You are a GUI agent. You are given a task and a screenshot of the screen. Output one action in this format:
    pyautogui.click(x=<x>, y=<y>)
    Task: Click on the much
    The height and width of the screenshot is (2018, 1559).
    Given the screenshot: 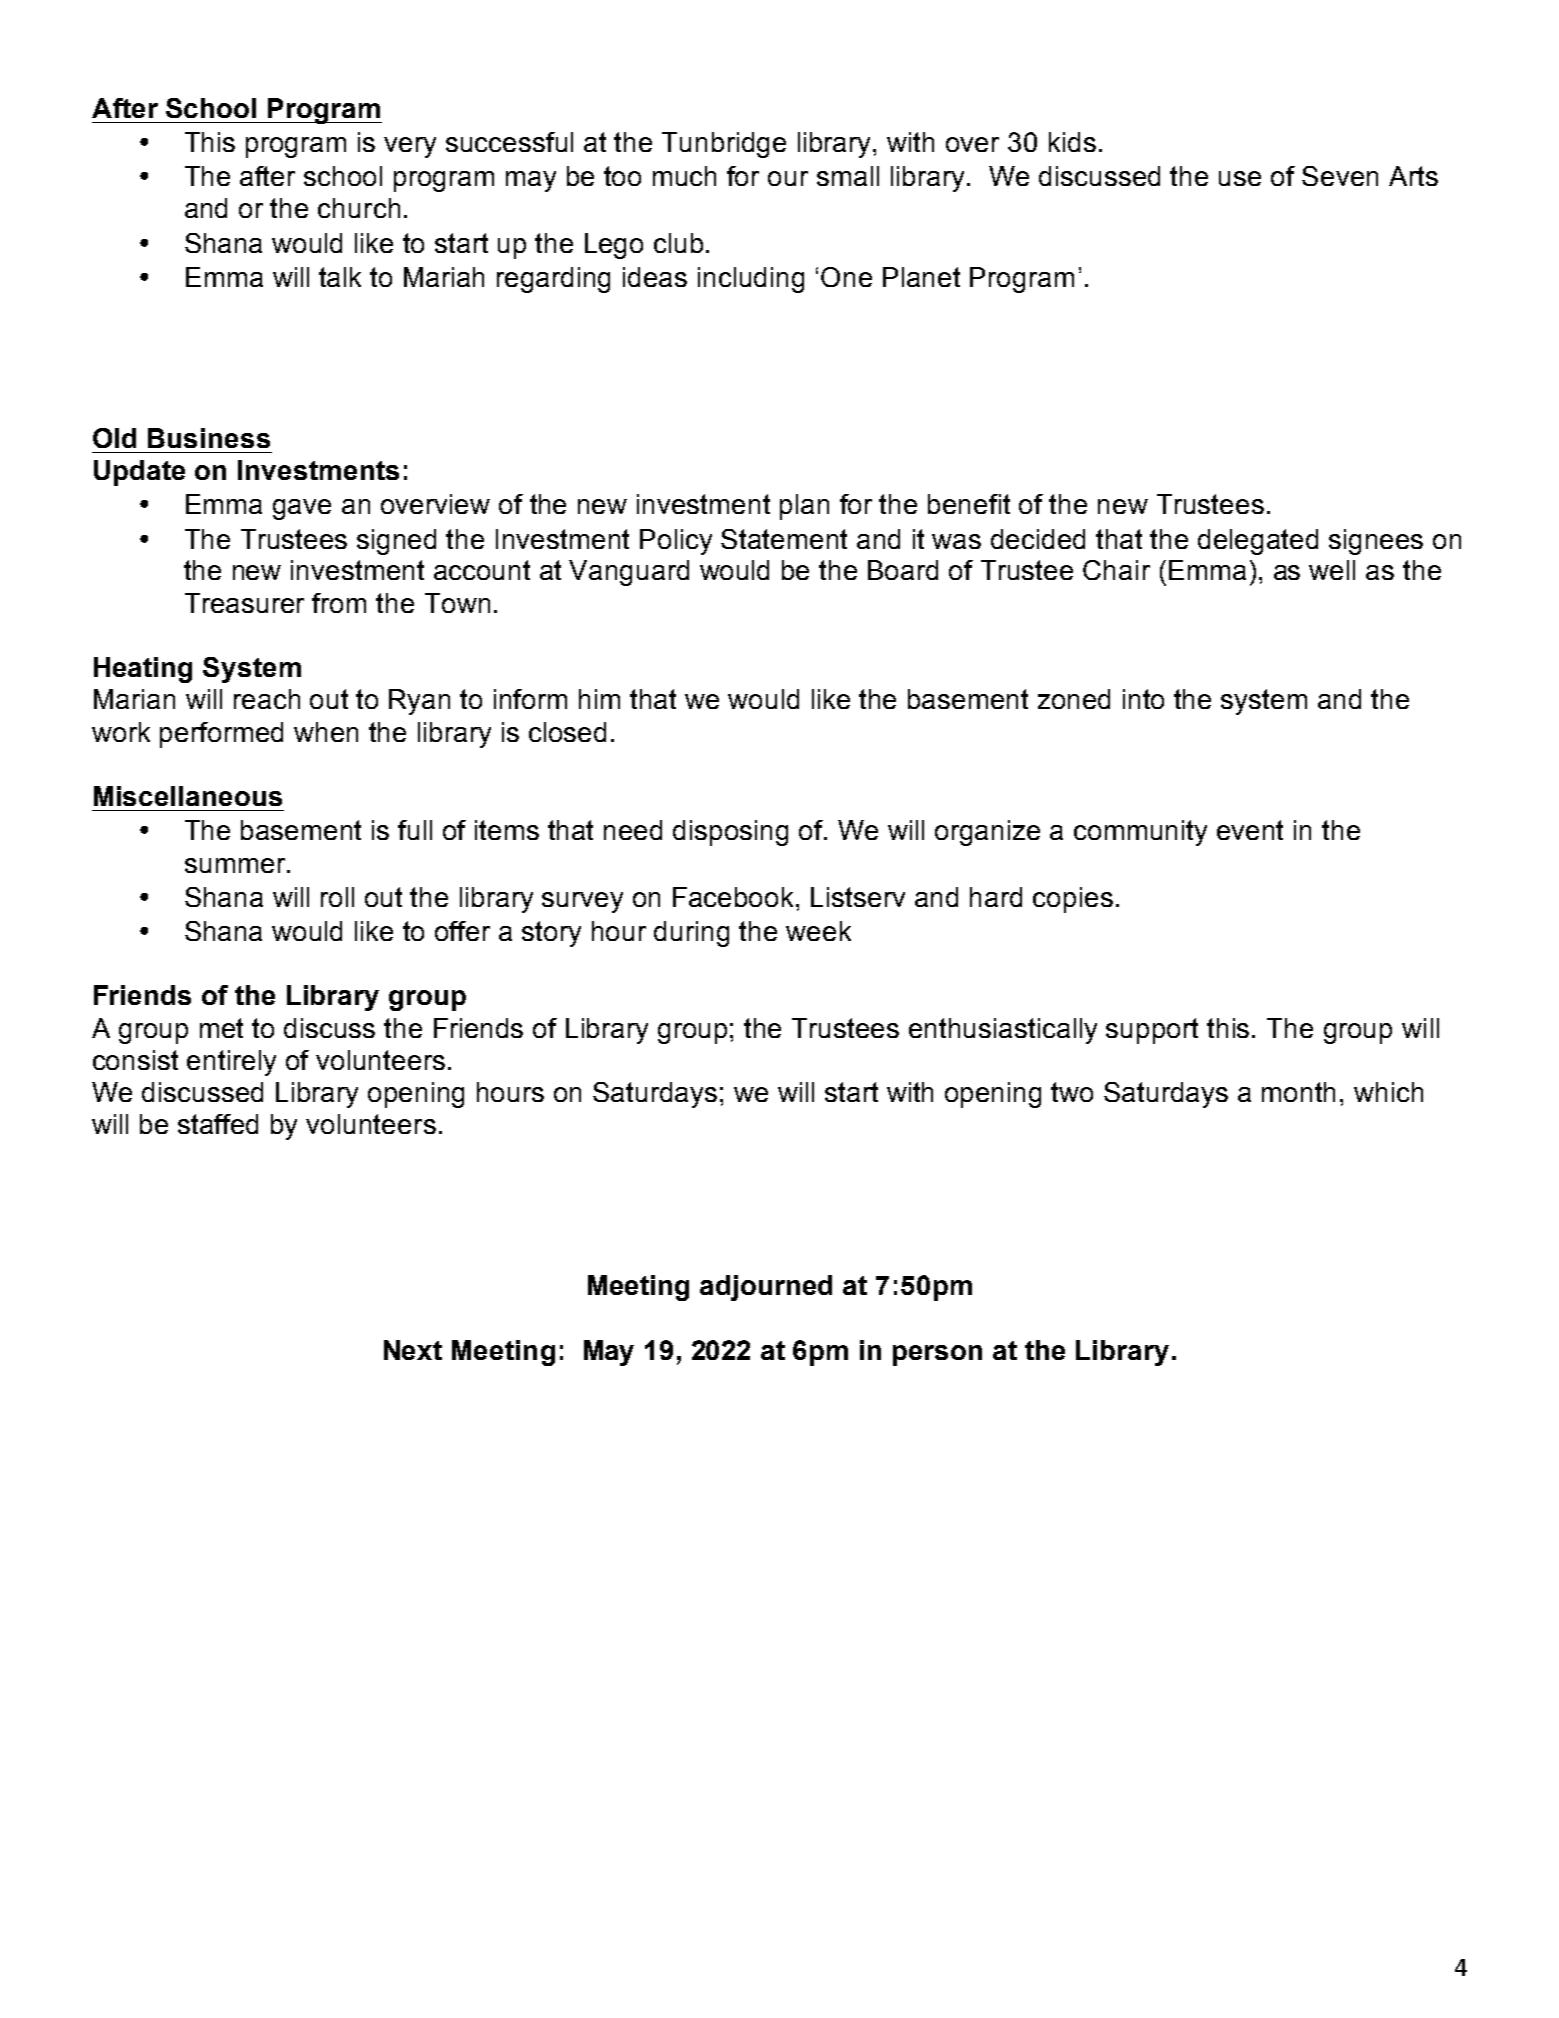 What is the action you would take?
    pyautogui.click(x=684, y=176)
